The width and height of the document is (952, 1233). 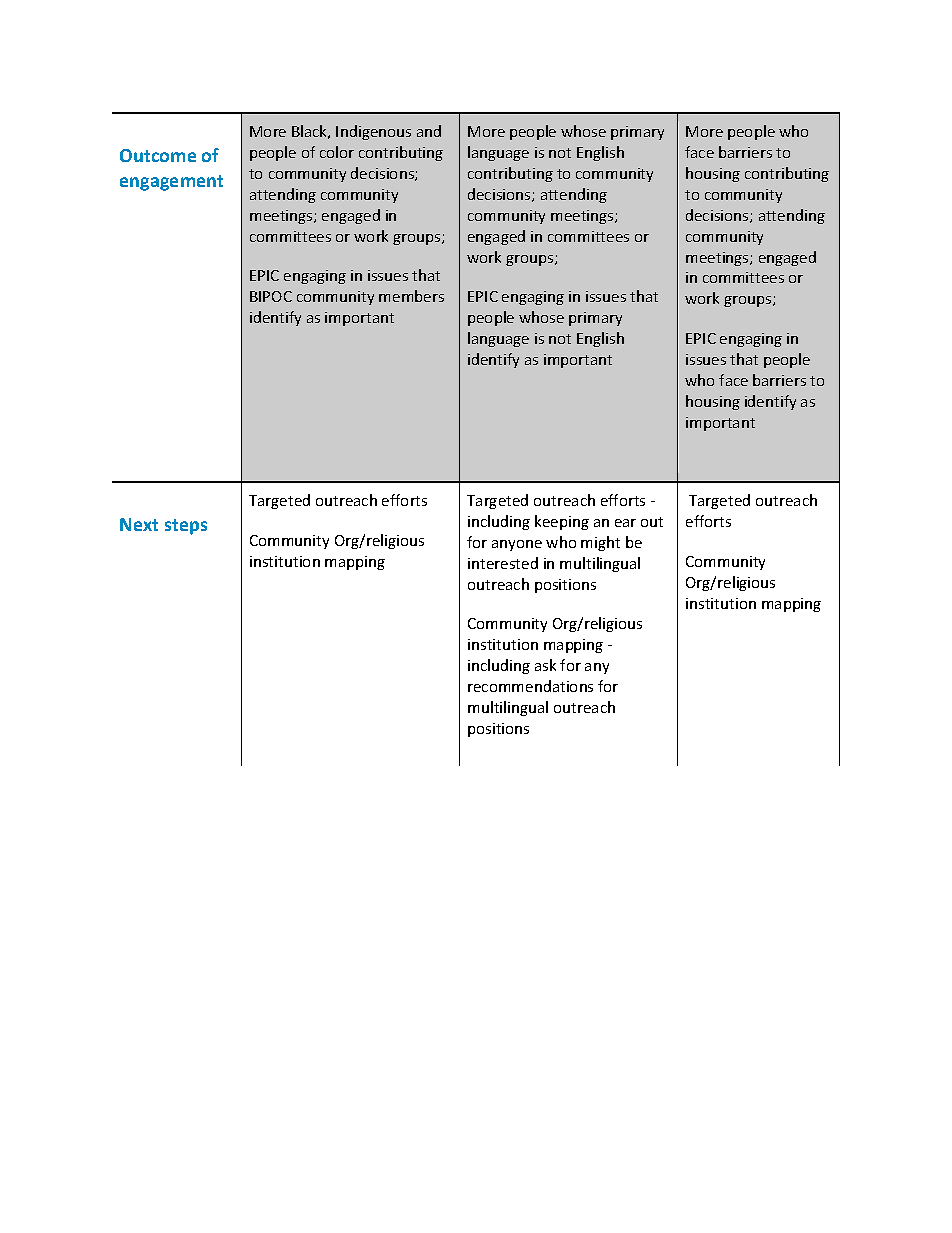 What do you see at coordinates (600, 543) in the document?
I see `might` at bounding box center [600, 543].
